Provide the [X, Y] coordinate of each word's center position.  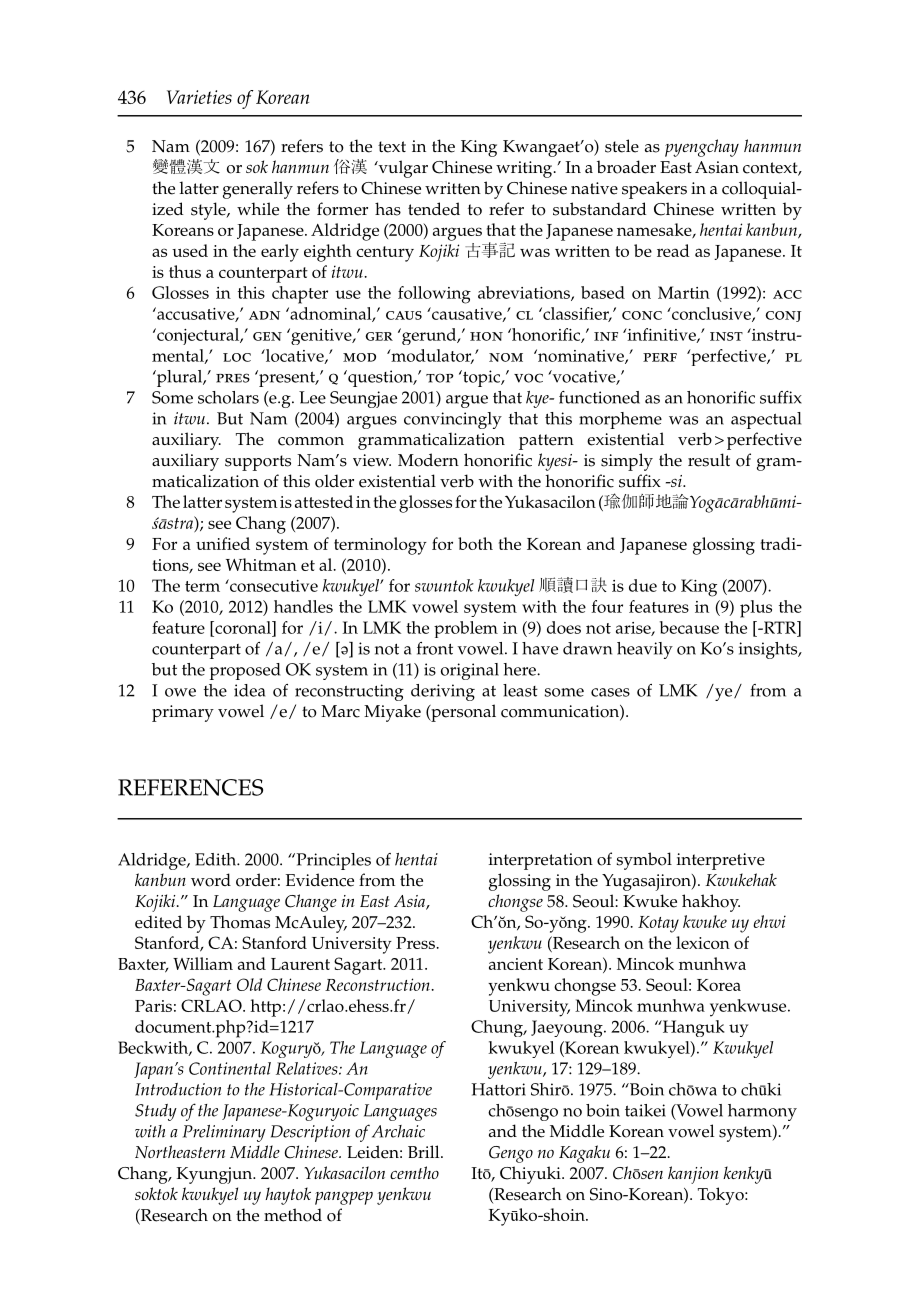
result [709, 460]
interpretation [541, 861]
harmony [762, 1112]
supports [258, 463]
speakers [654, 190]
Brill [425, 1151]
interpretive [721, 861]
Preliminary [224, 1133]
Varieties [199, 97]
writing [525, 169]
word [211, 880]
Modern [428, 460]
